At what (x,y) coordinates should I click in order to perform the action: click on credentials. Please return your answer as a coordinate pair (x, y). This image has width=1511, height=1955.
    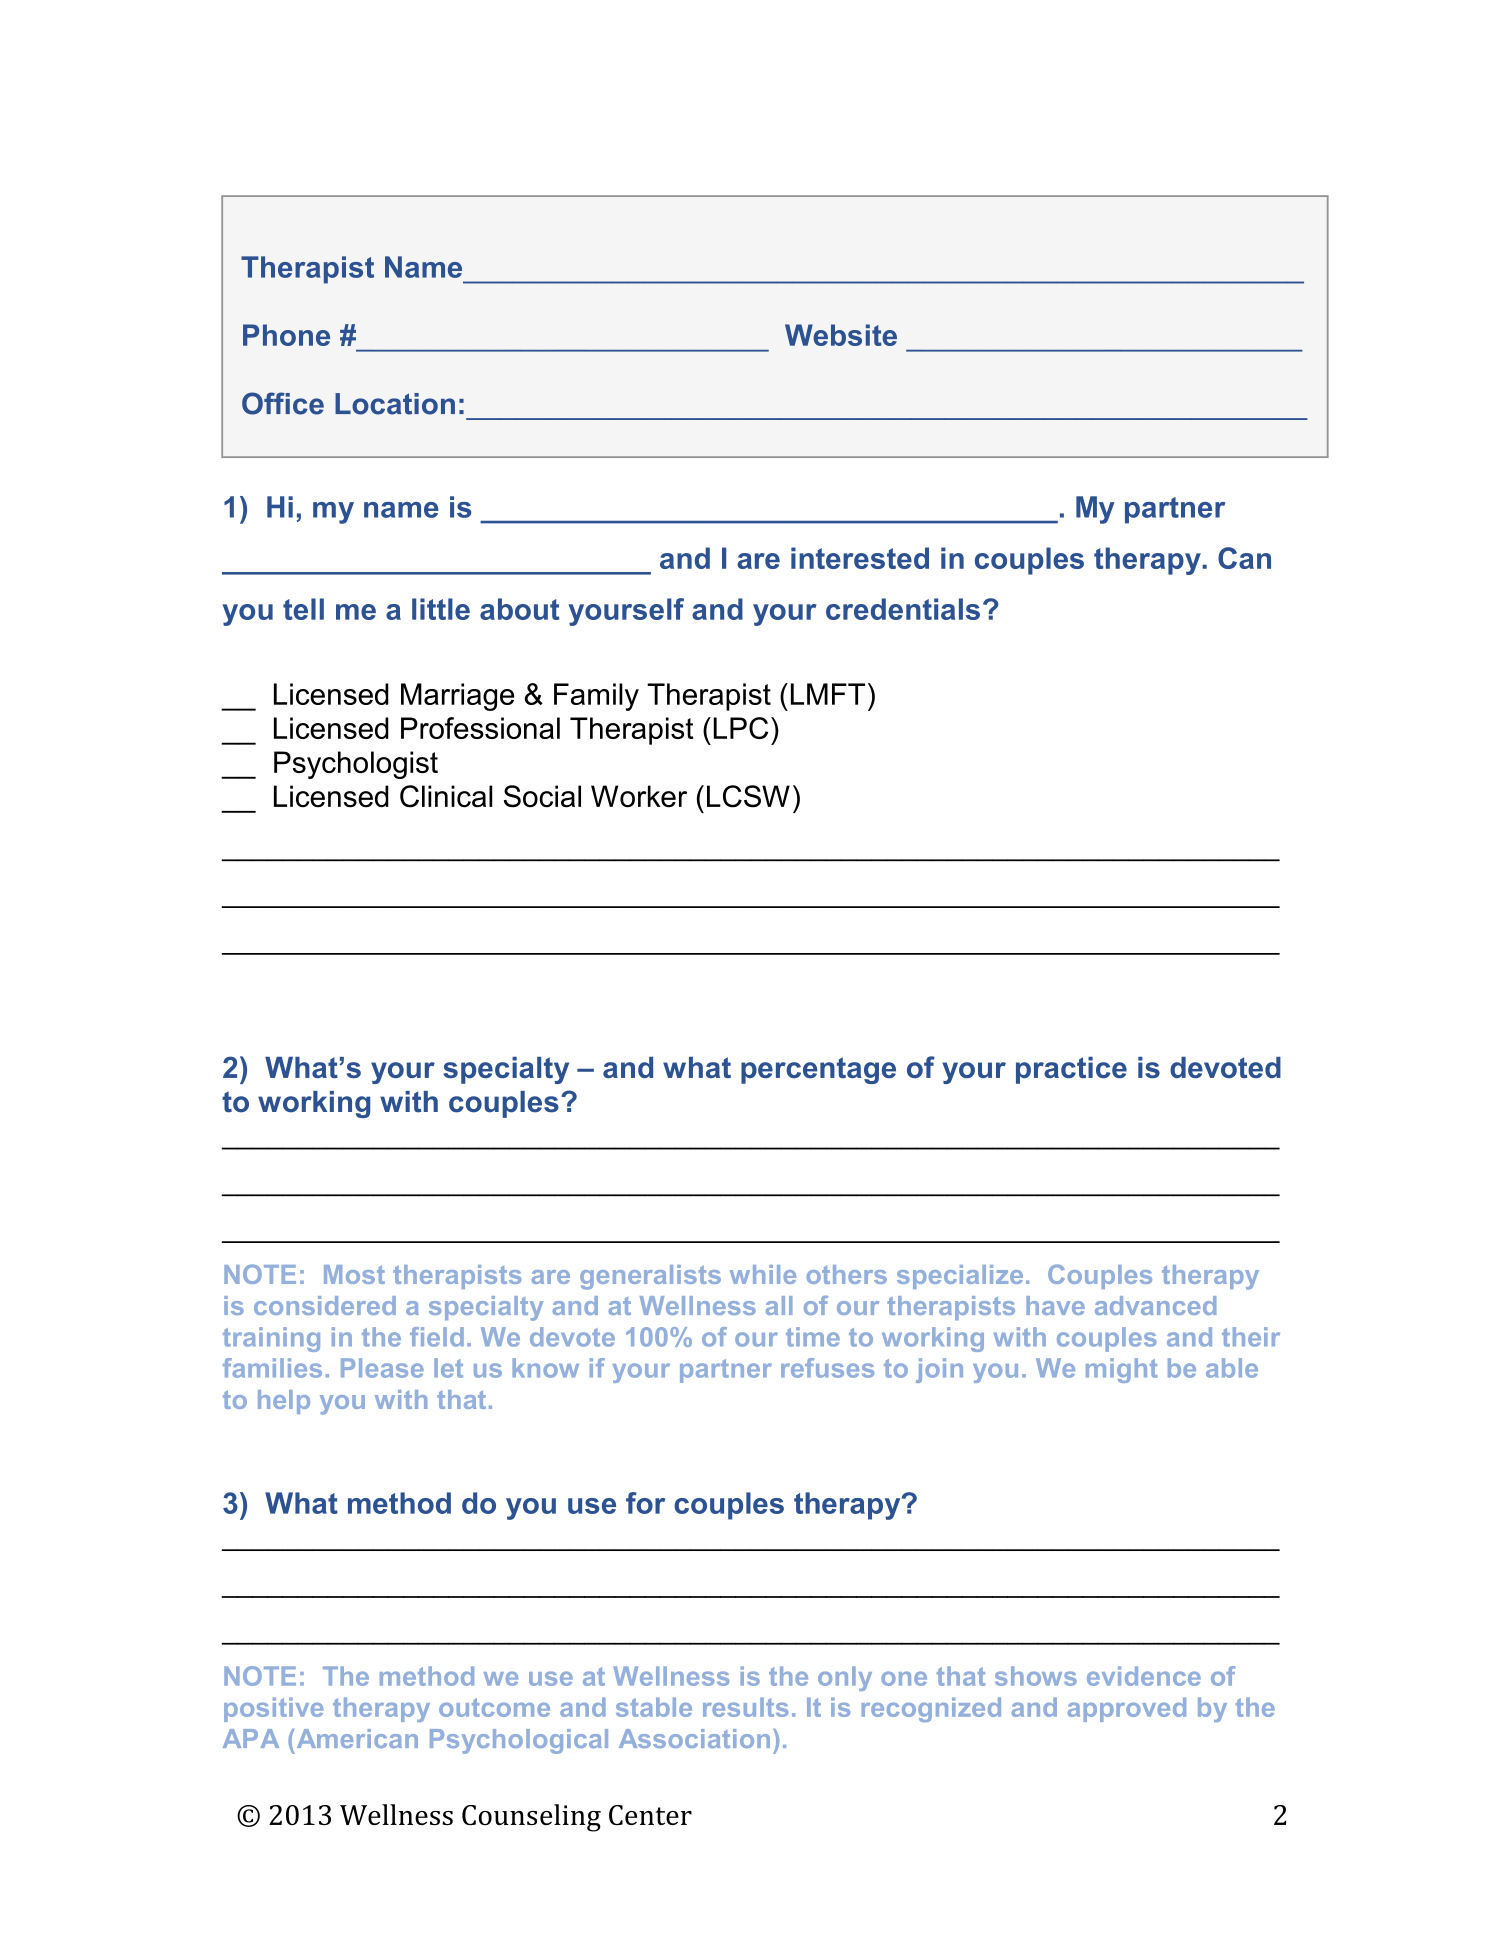
    Looking at the image, I should click on (903, 609).
